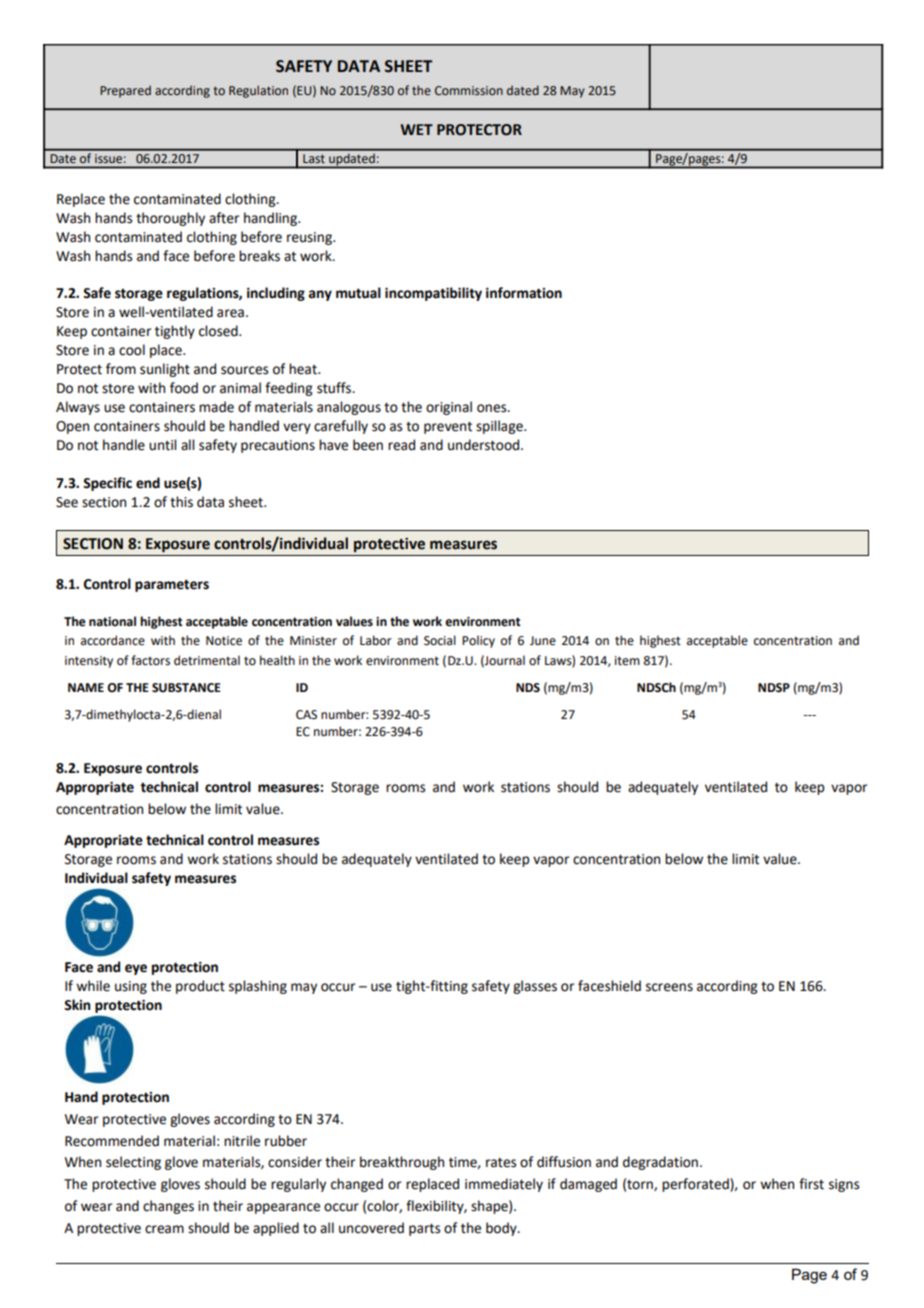 This screenshot has width=924, height=1308. What do you see at coordinates (627, 661) in the screenshot?
I see `item` at bounding box center [627, 661].
